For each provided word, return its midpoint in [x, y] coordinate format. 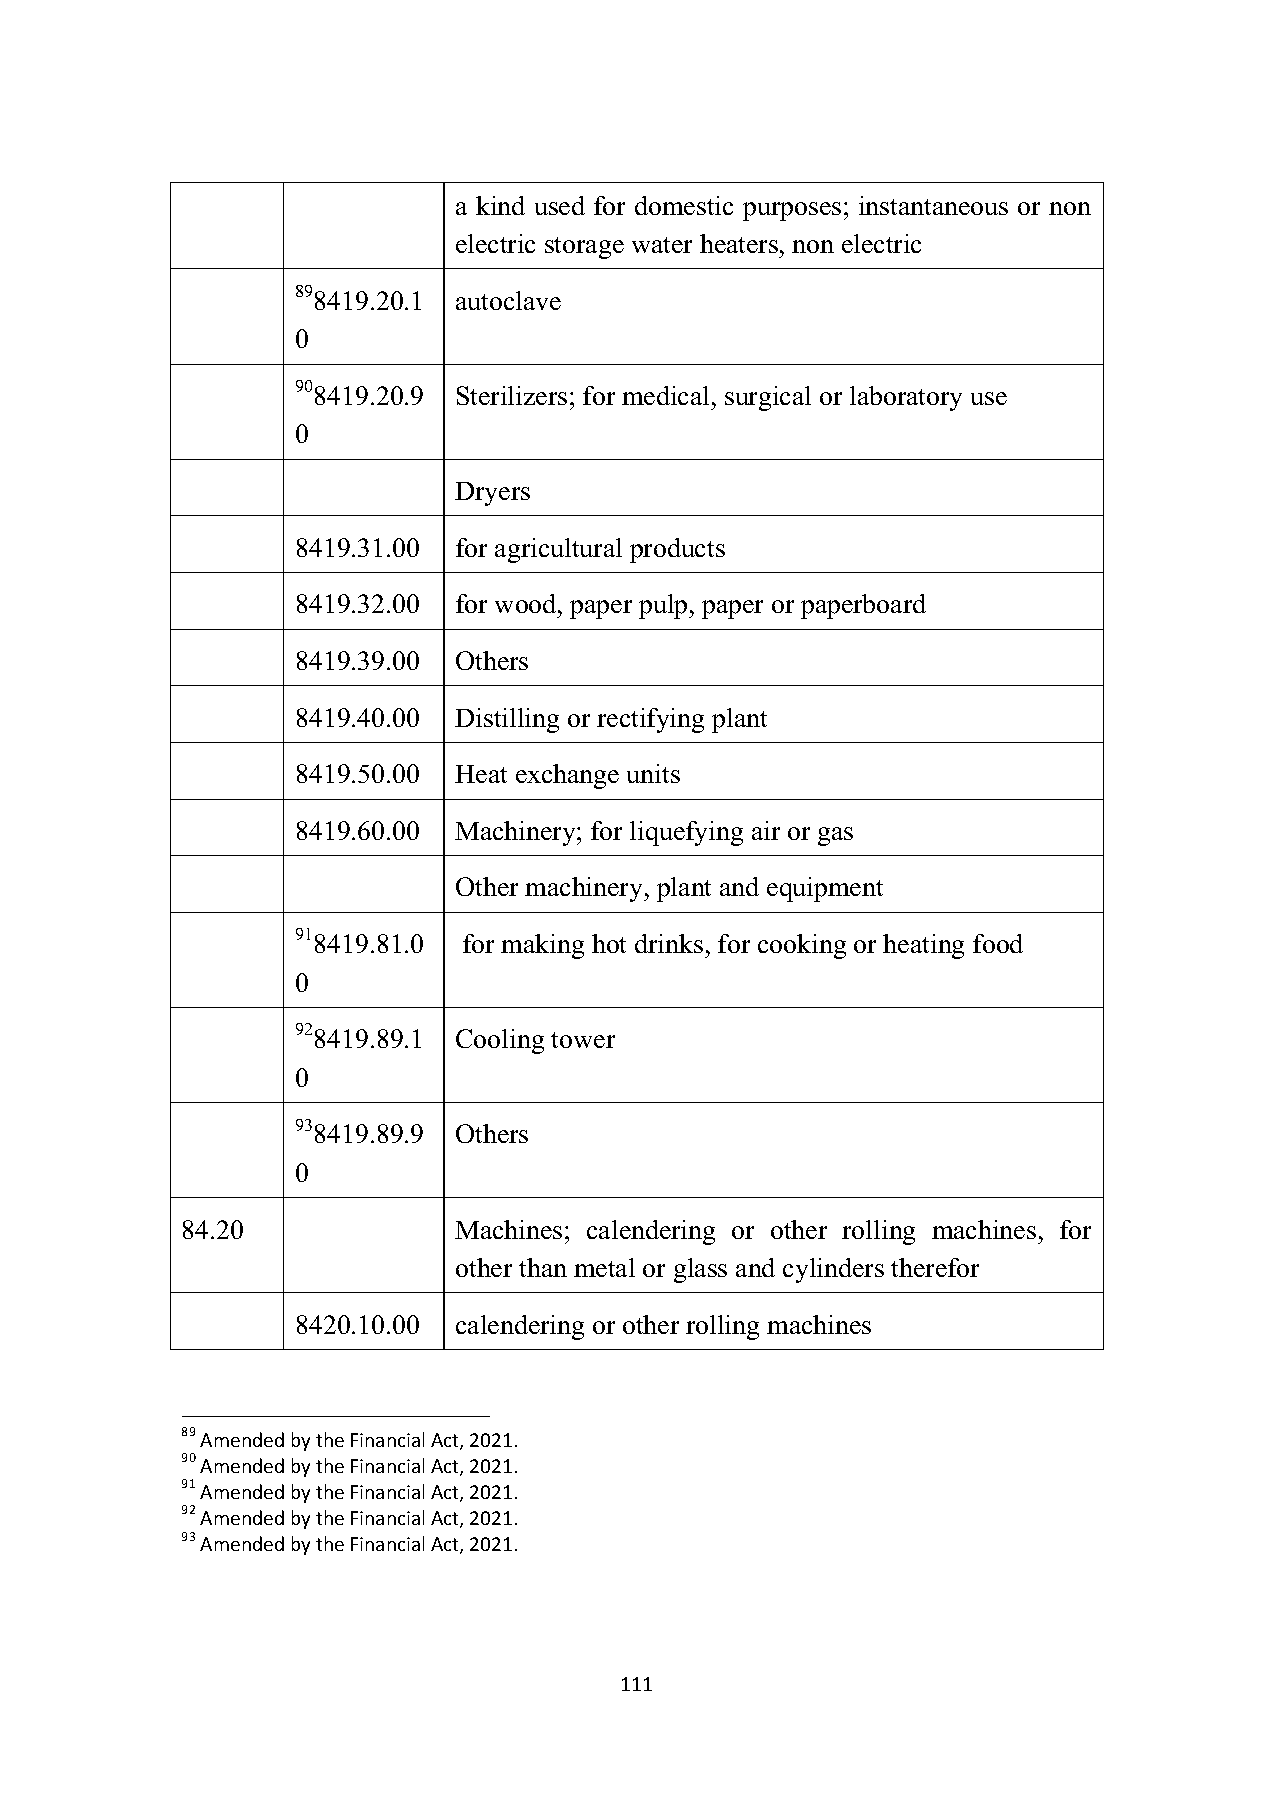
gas [835, 836]
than [543, 1267]
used [560, 205]
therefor [935, 1267]
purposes [792, 211]
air [766, 830]
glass [700, 1270]
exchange [567, 776]
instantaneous [933, 205]
